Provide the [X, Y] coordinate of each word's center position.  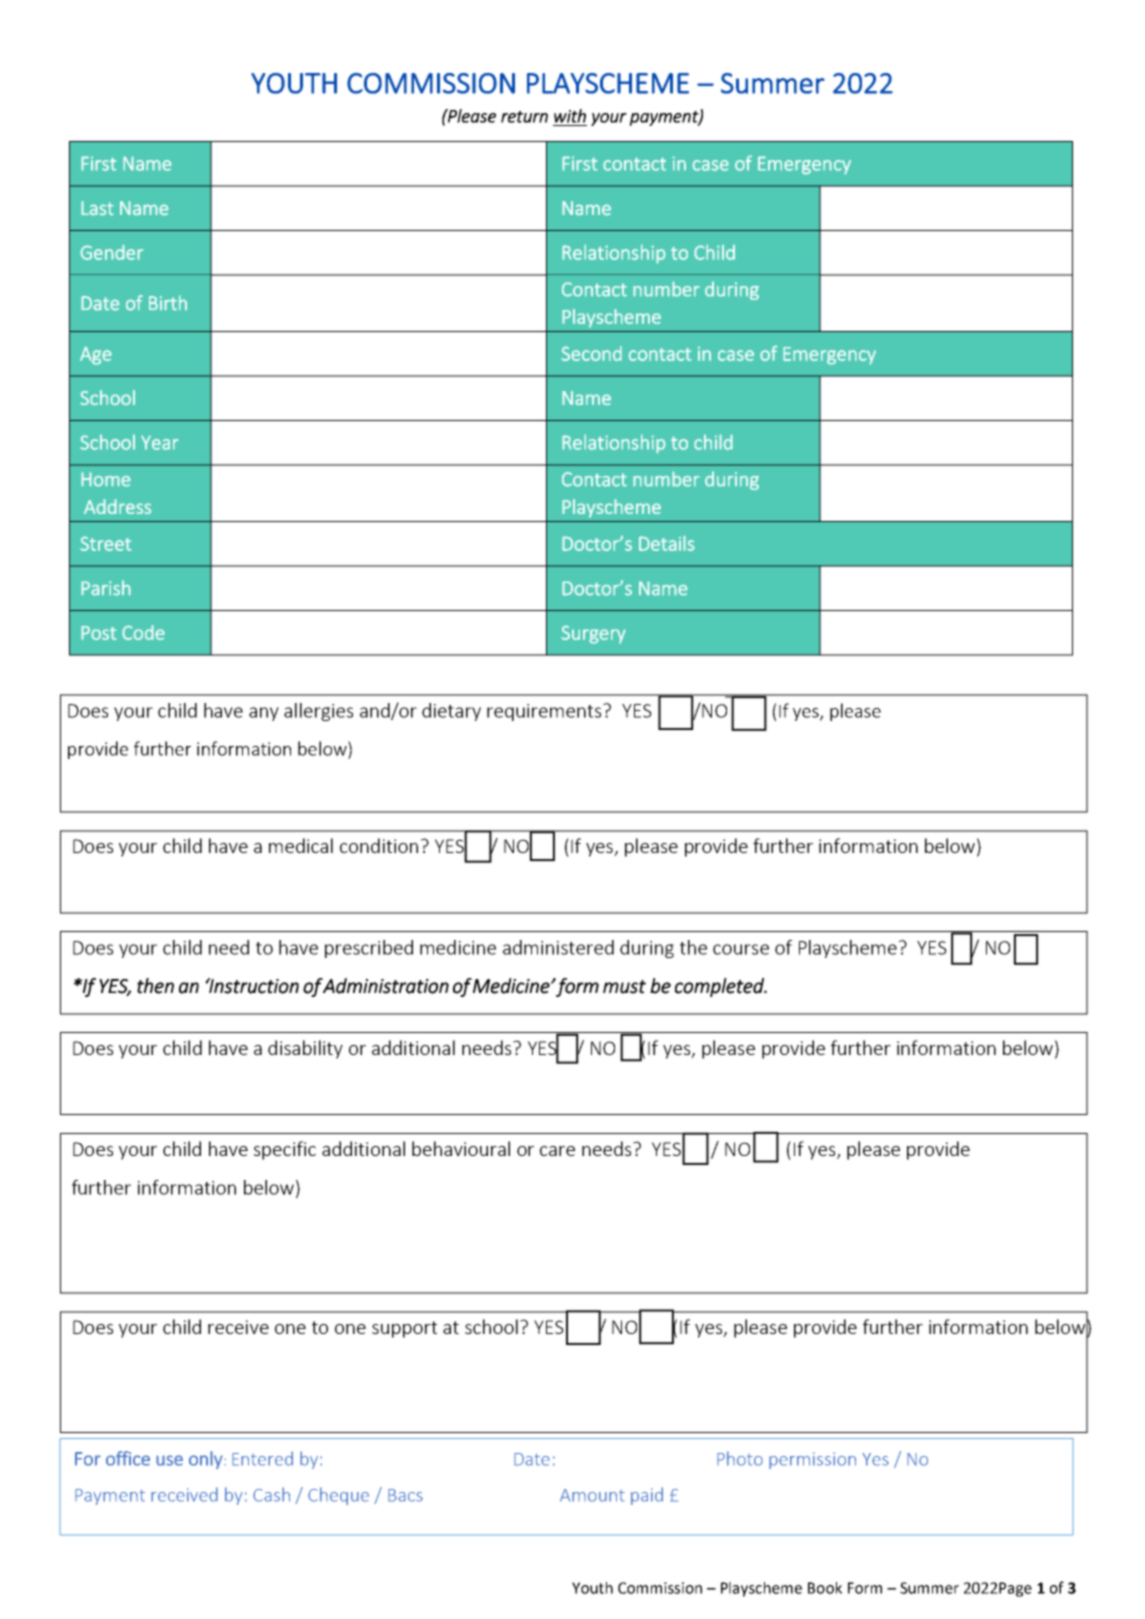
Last [97, 208]
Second [591, 353]
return [524, 117]
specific [285, 1150]
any [264, 714]
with [570, 116]
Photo [740, 1458]
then [155, 986]
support [404, 1329]
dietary [451, 712]
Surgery [593, 634]
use [169, 1460]
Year [160, 442]
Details [667, 543]
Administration [385, 986]
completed [720, 987]
